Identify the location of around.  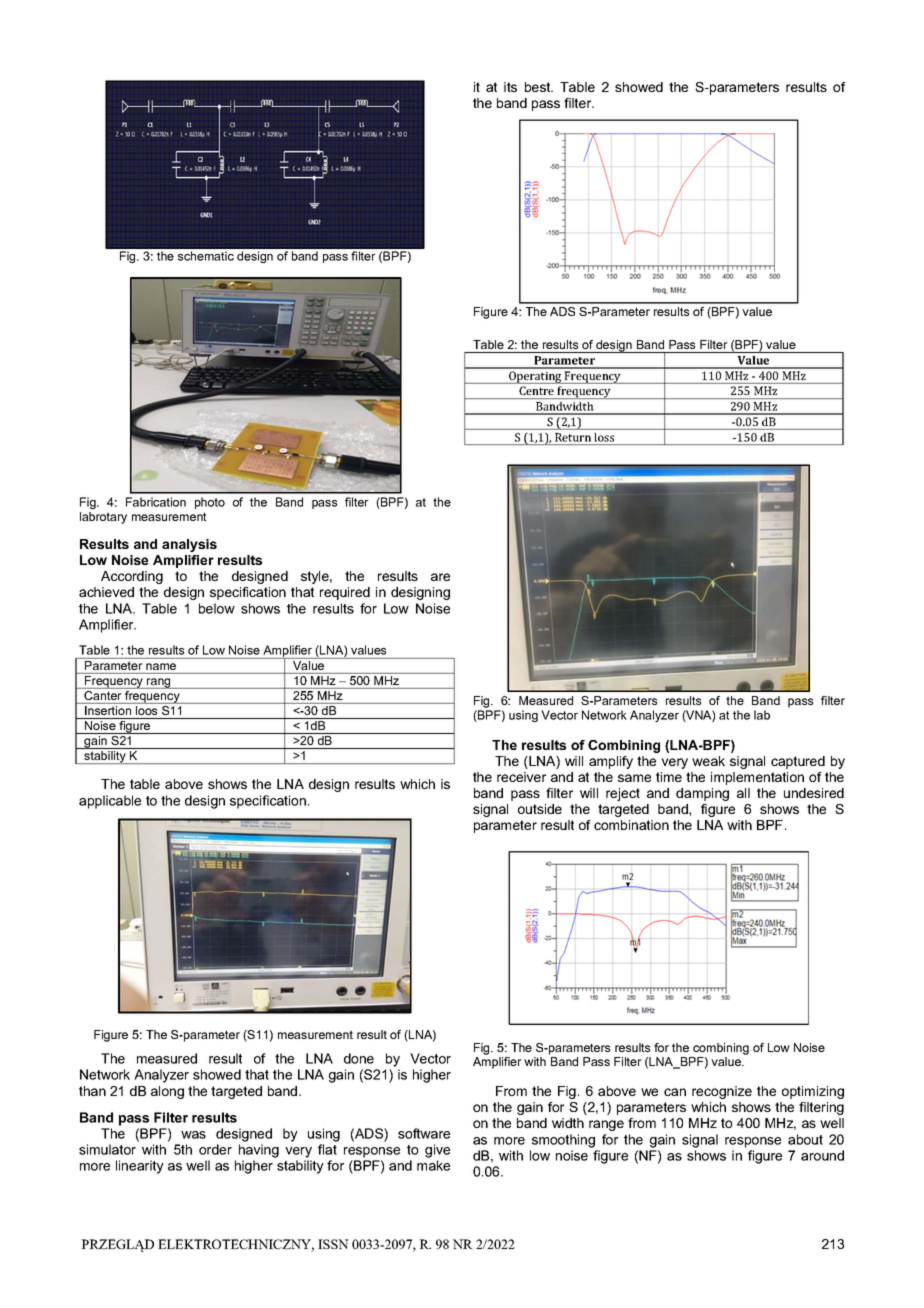
(822, 1155).
